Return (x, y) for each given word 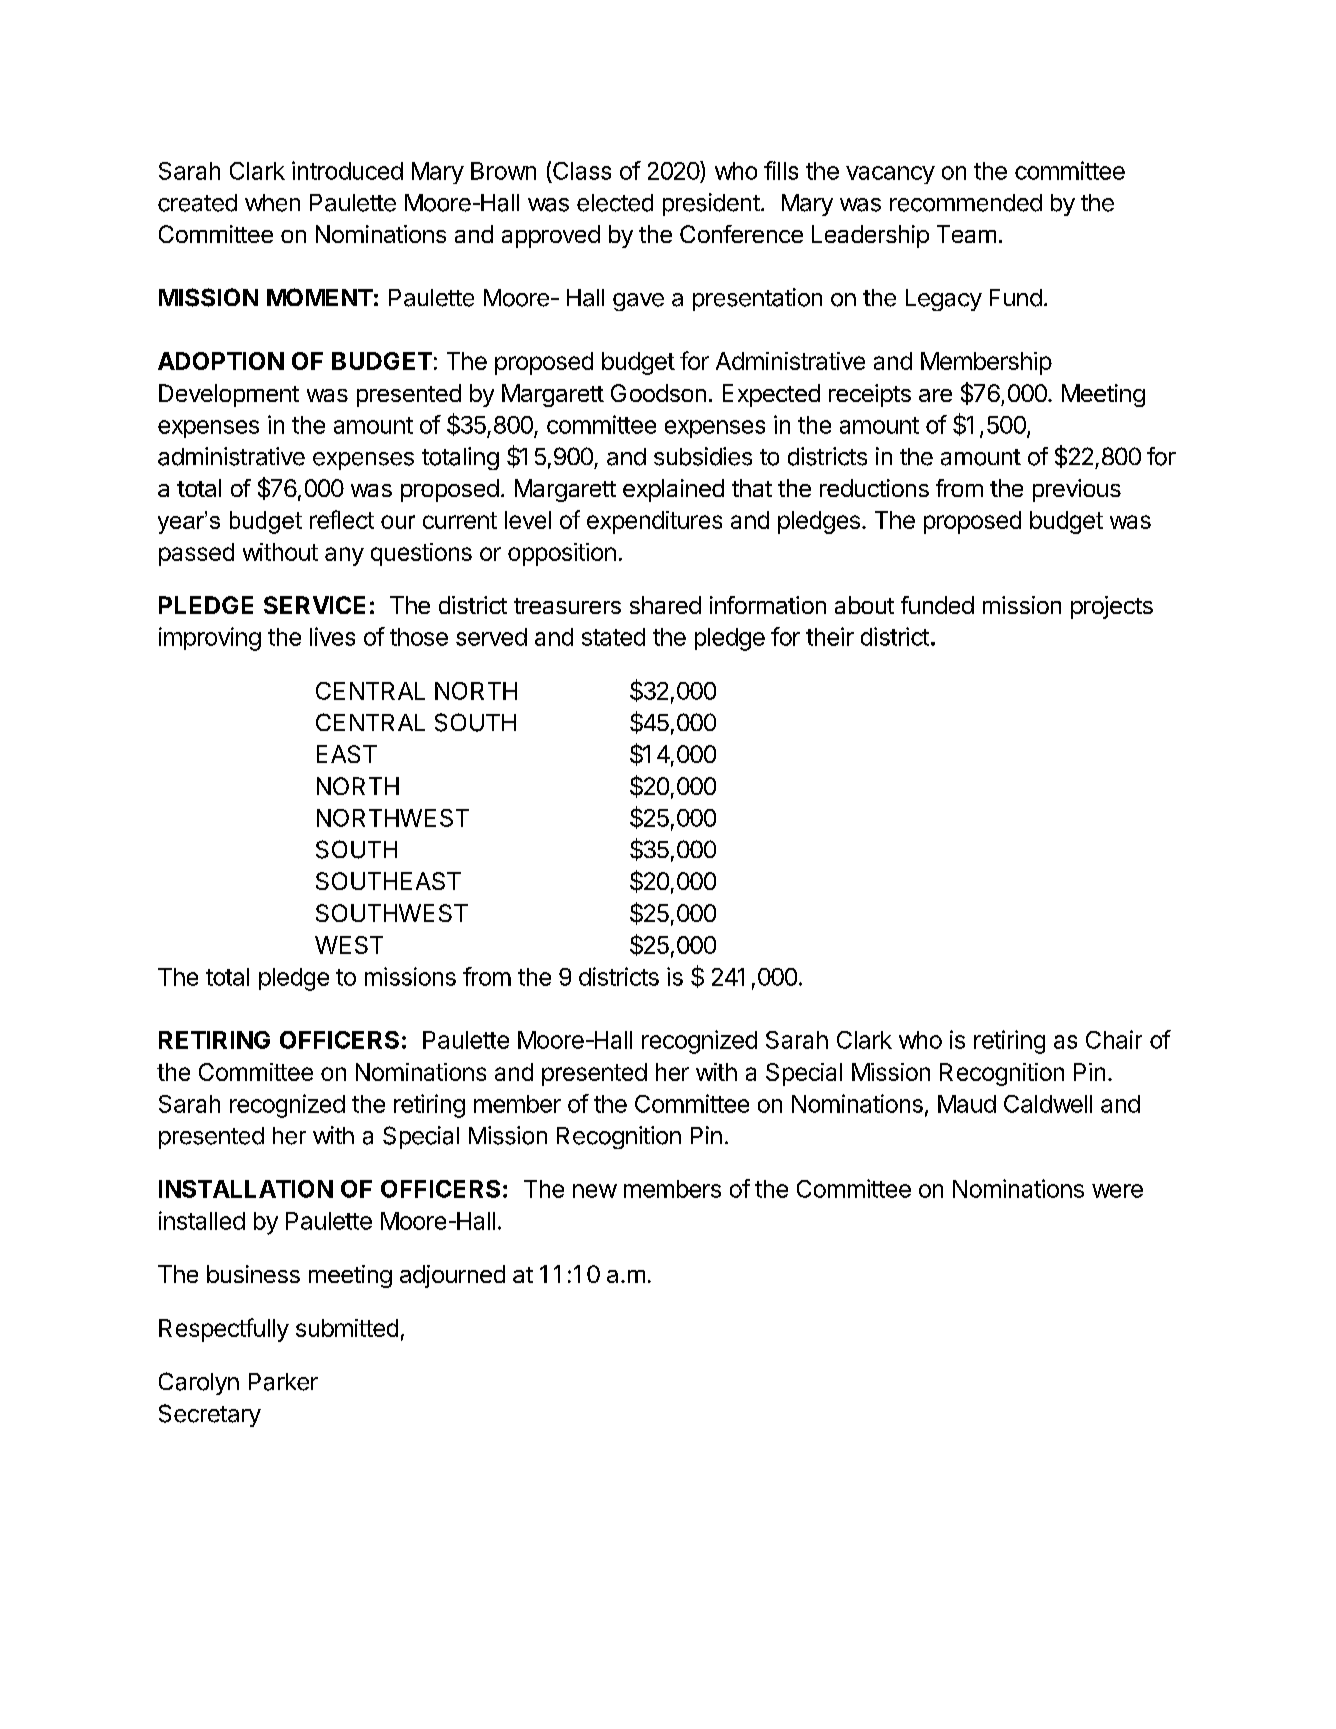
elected (615, 203)
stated (613, 637)
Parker (283, 1382)
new (595, 1191)
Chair (1114, 1039)
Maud (967, 1104)
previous (1077, 490)
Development (229, 395)
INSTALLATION (246, 1189)
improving (210, 639)
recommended (966, 203)
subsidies (703, 456)
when (272, 203)
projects (1112, 607)
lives (332, 636)
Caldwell (1048, 1104)
